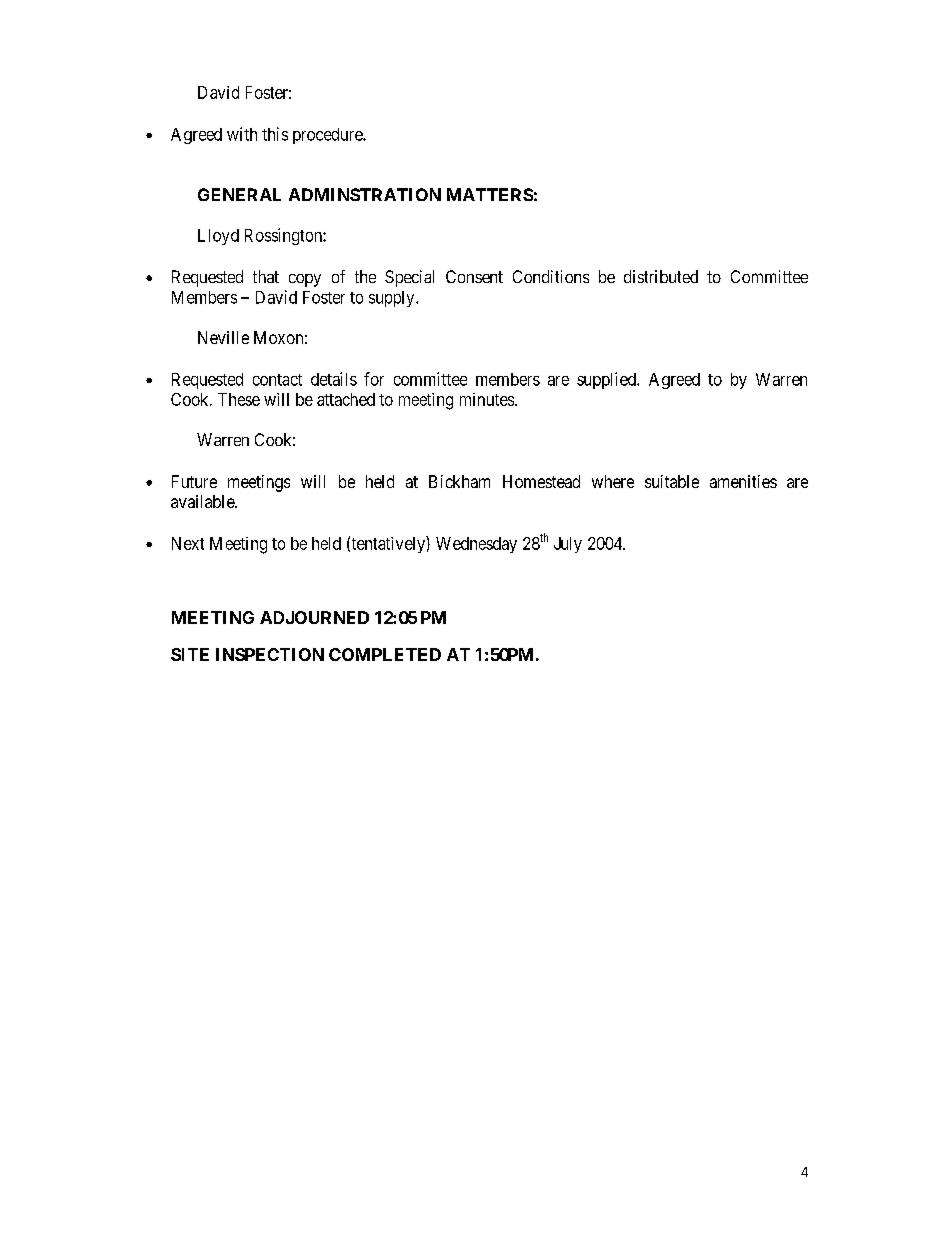 This screenshot has width=952, height=1233. Describe the element at coordinates (385, 654) in the screenshot. I see `COMPLETED` at that location.
